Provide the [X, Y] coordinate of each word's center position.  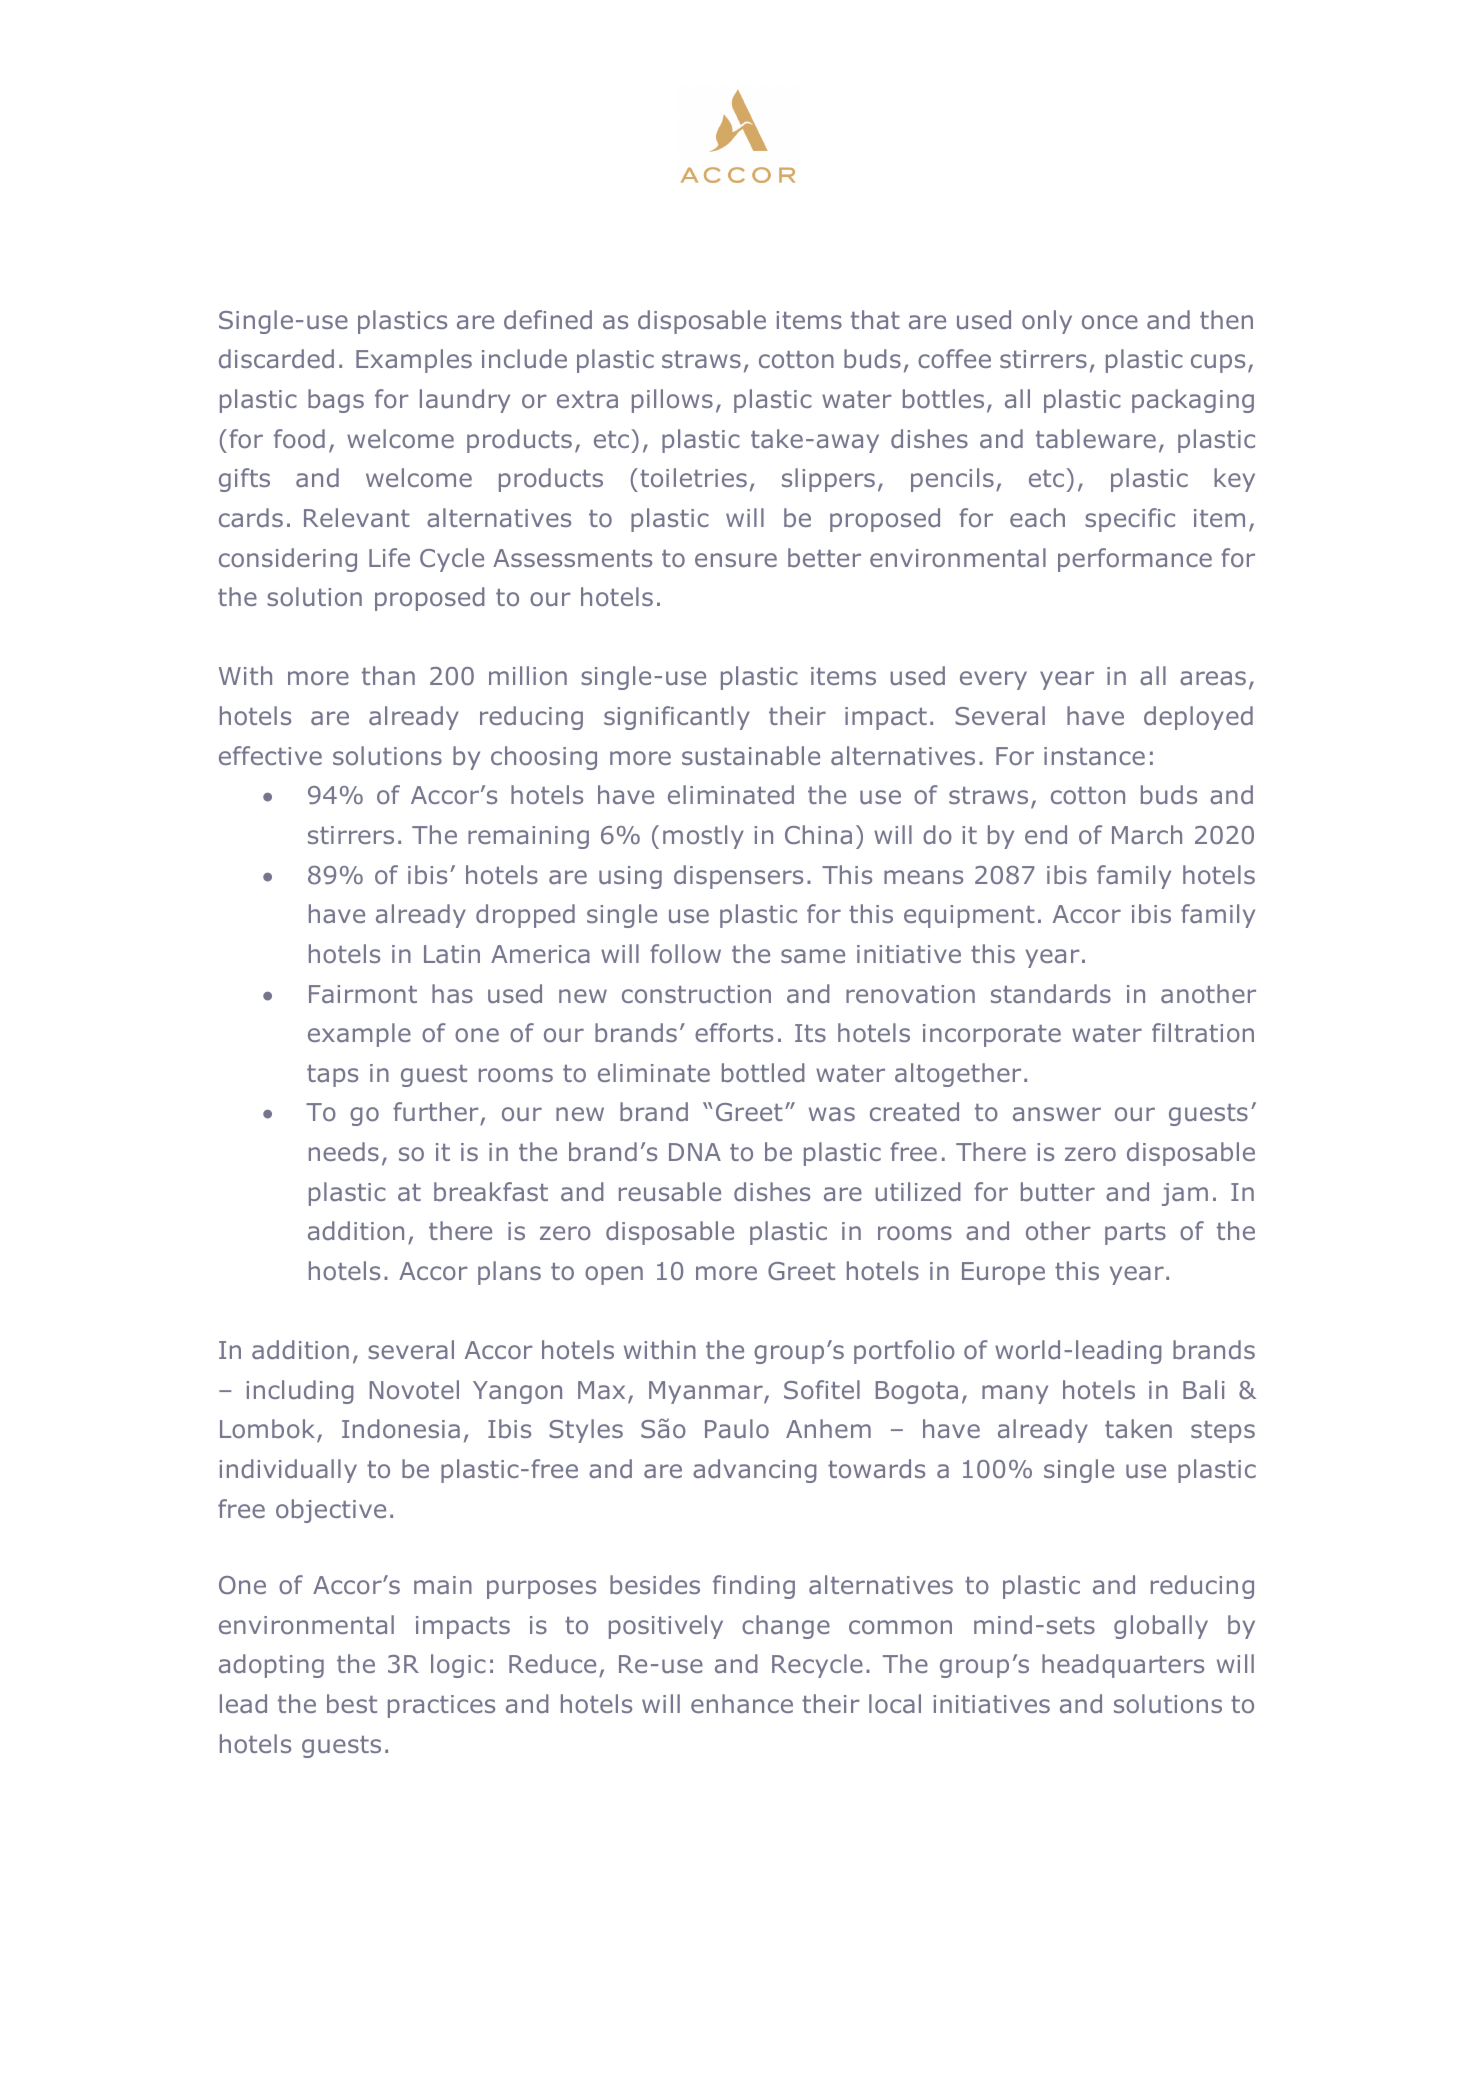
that [875, 319]
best [352, 1703]
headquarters [1123, 1666]
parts [1135, 1234]
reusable [670, 1191]
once [1110, 322]
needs [344, 1151]
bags [336, 401]
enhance [742, 1703]
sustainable [751, 755]
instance [1094, 756]
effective [270, 755]
